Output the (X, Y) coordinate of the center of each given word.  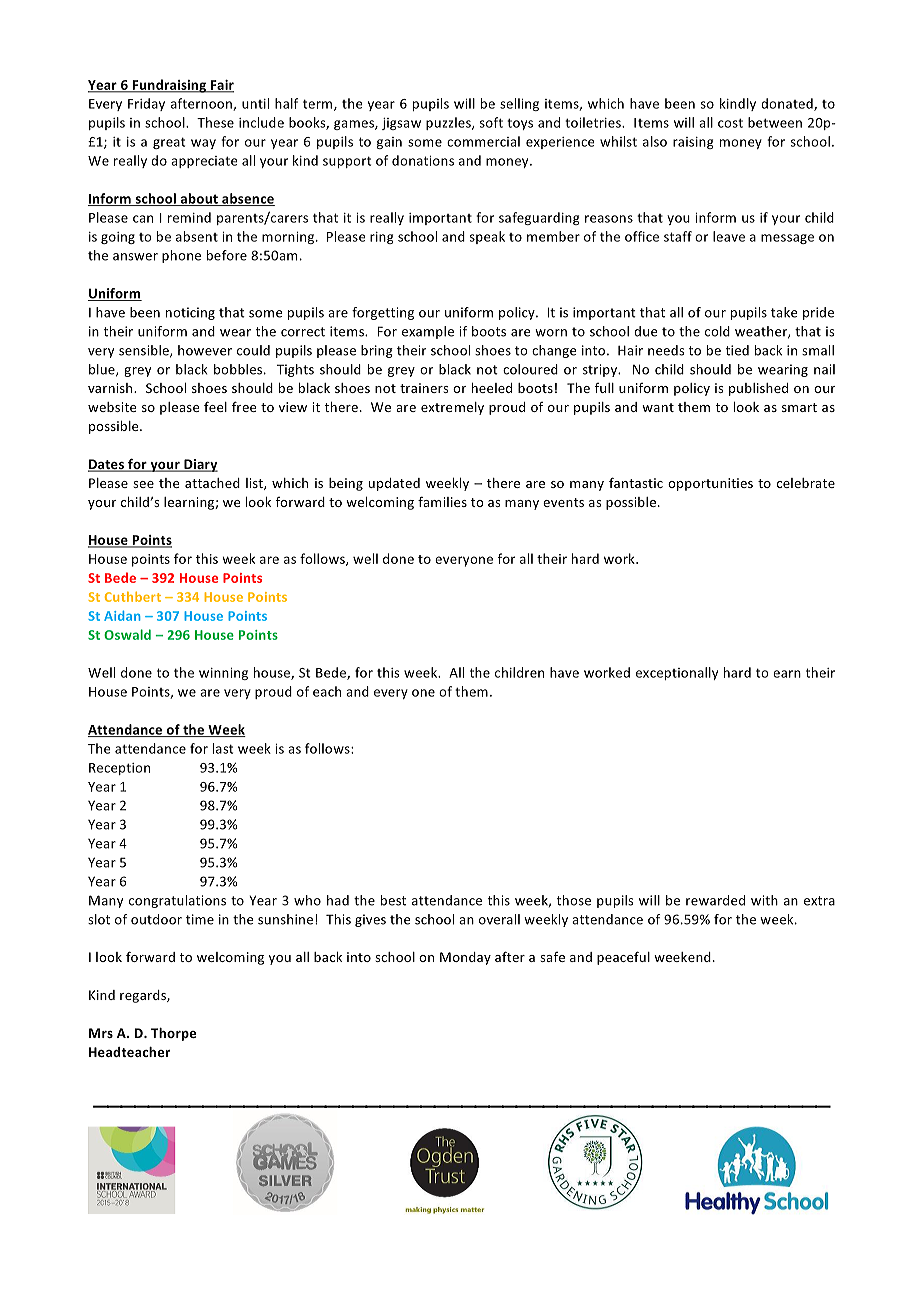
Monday (465, 958)
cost (730, 123)
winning (223, 674)
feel (215, 406)
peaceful (623, 958)
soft (491, 122)
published (758, 389)
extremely (452, 408)
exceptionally (677, 673)
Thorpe (173, 1034)
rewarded (715, 900)
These (215, 122)
